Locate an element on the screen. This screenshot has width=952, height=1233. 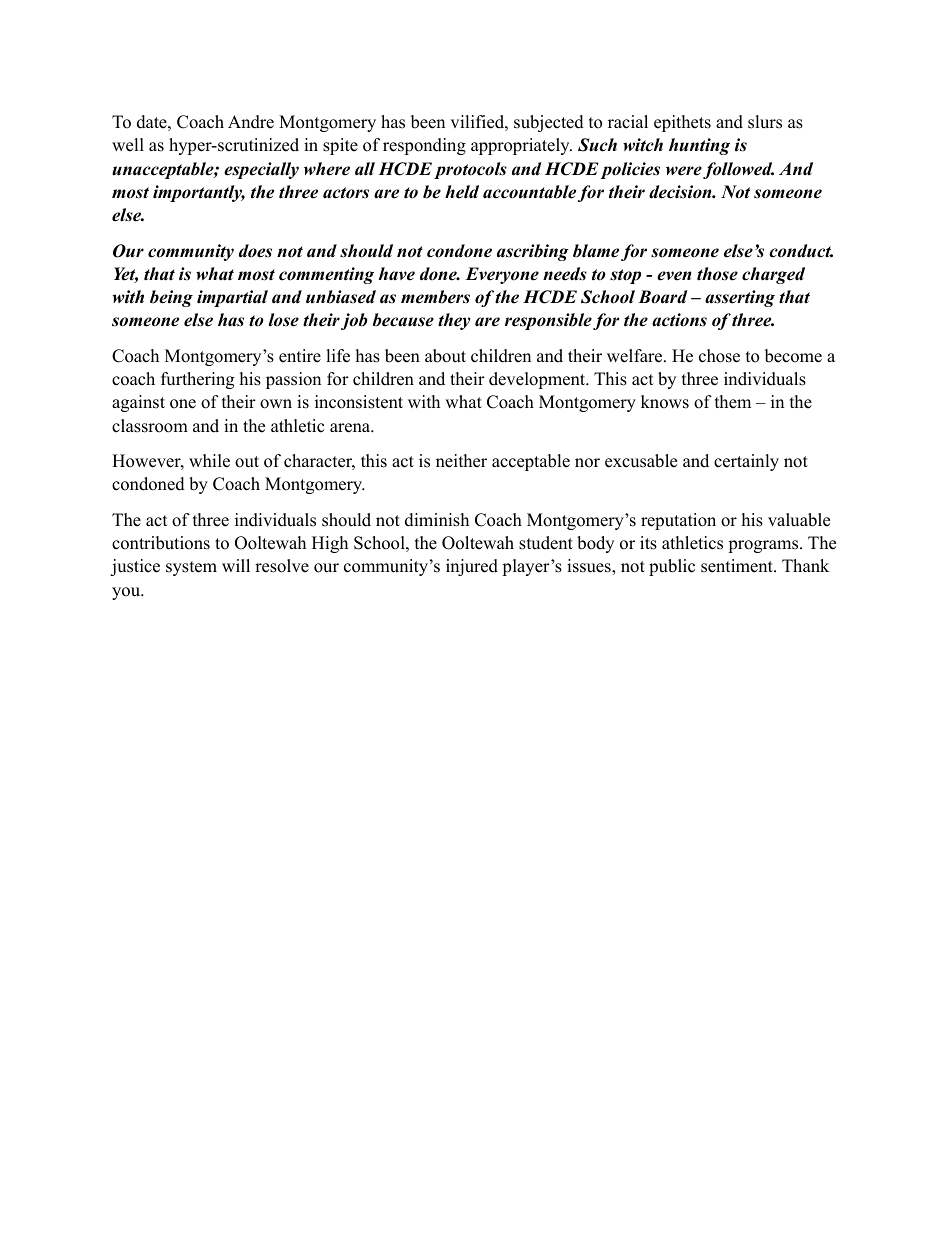
entire is located at coordinates (300, 356).
